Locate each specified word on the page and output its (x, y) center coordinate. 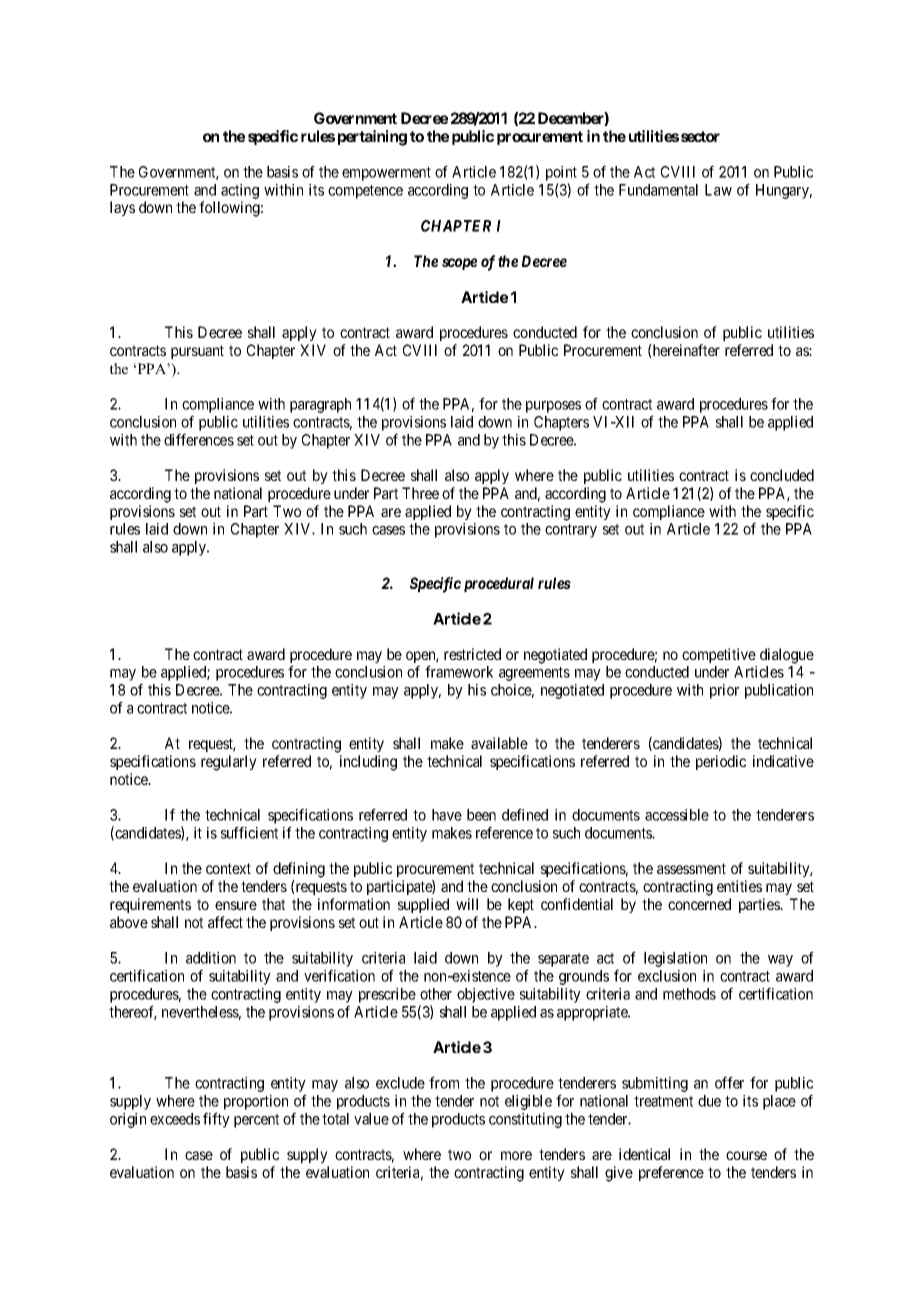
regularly (229, 763)
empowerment (386, 174)
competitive (719, 655)
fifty (216, 1120)
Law (718, 190)
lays (122, 208)
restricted (472, 654)
